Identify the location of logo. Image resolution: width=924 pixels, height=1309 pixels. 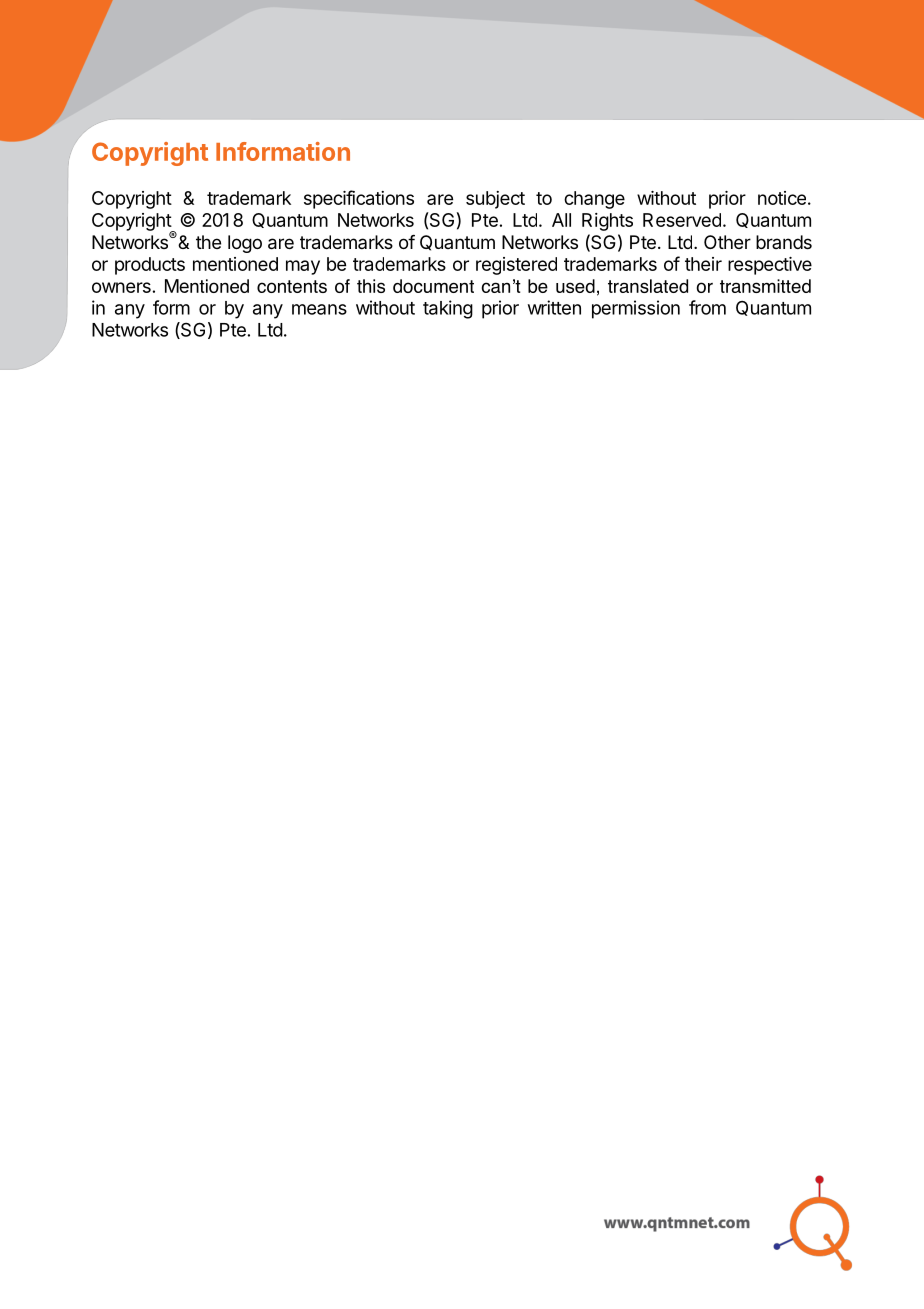
(245, 244).
